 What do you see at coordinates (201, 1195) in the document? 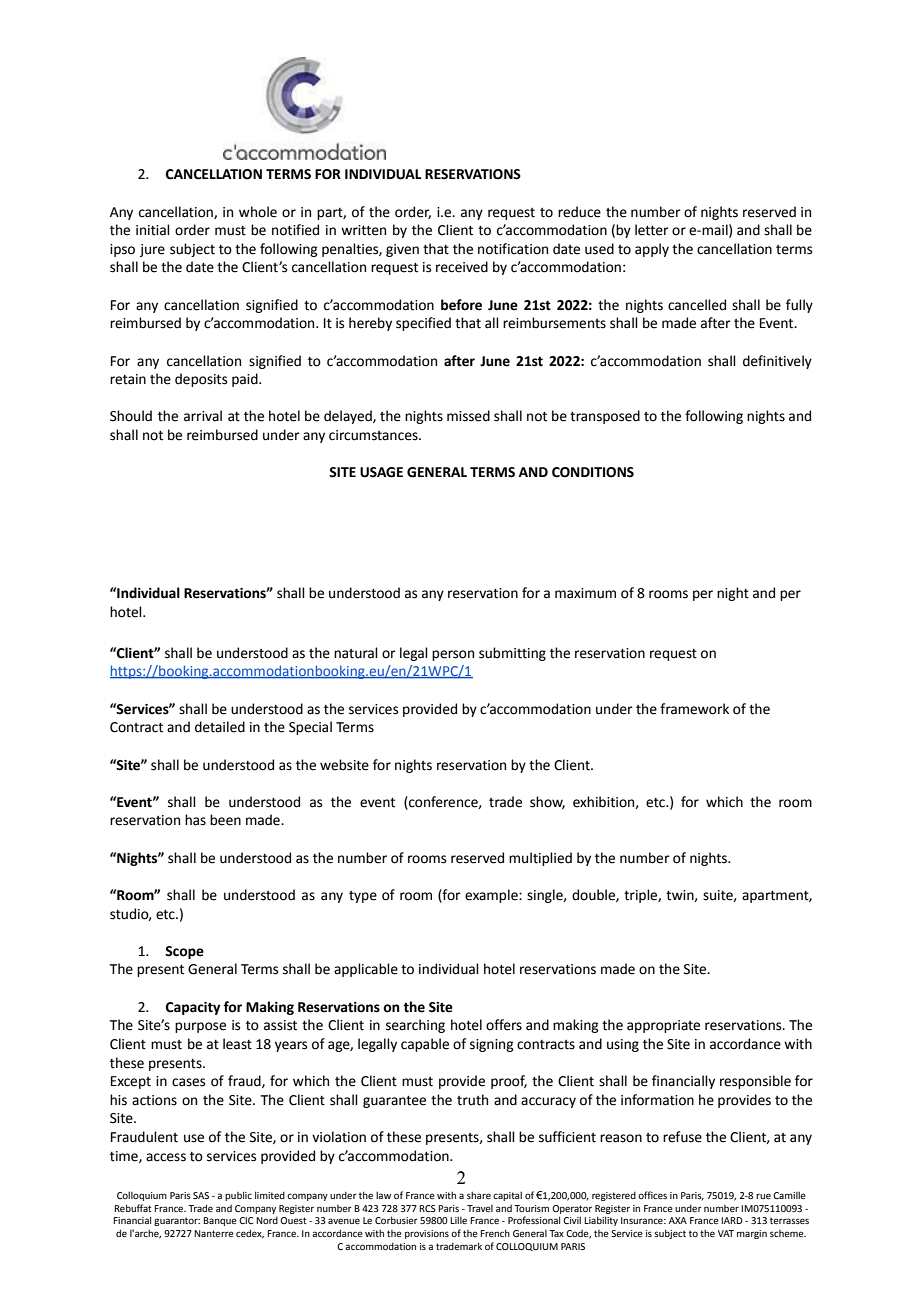
I see `SAS` at bounding box center [201, 1195].
